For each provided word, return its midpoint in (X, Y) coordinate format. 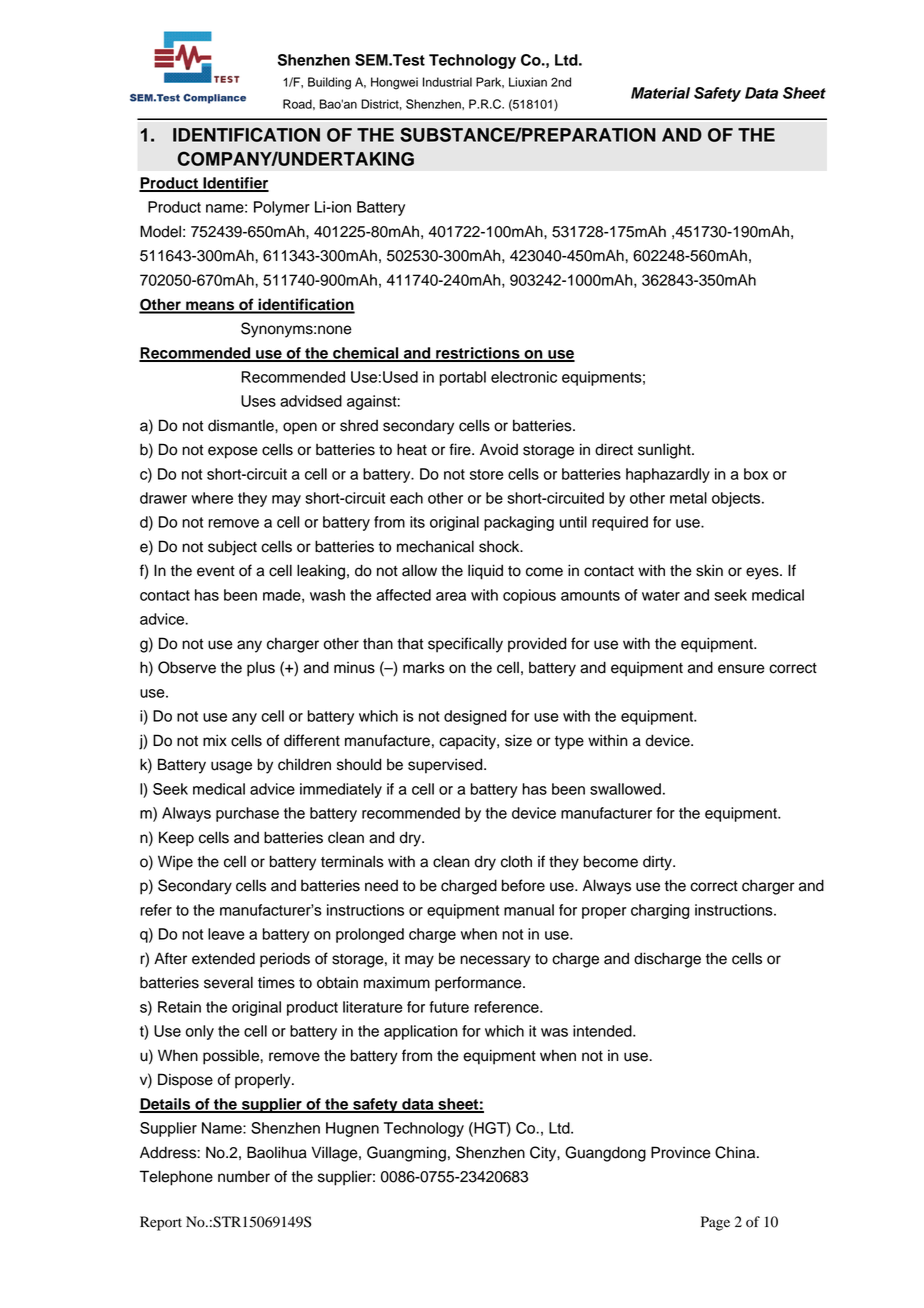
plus (261, 669)
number (244, 1177)
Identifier (235, 184)
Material (660, 93)
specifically (465, 645)
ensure (741, 669)
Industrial (447, 82)
